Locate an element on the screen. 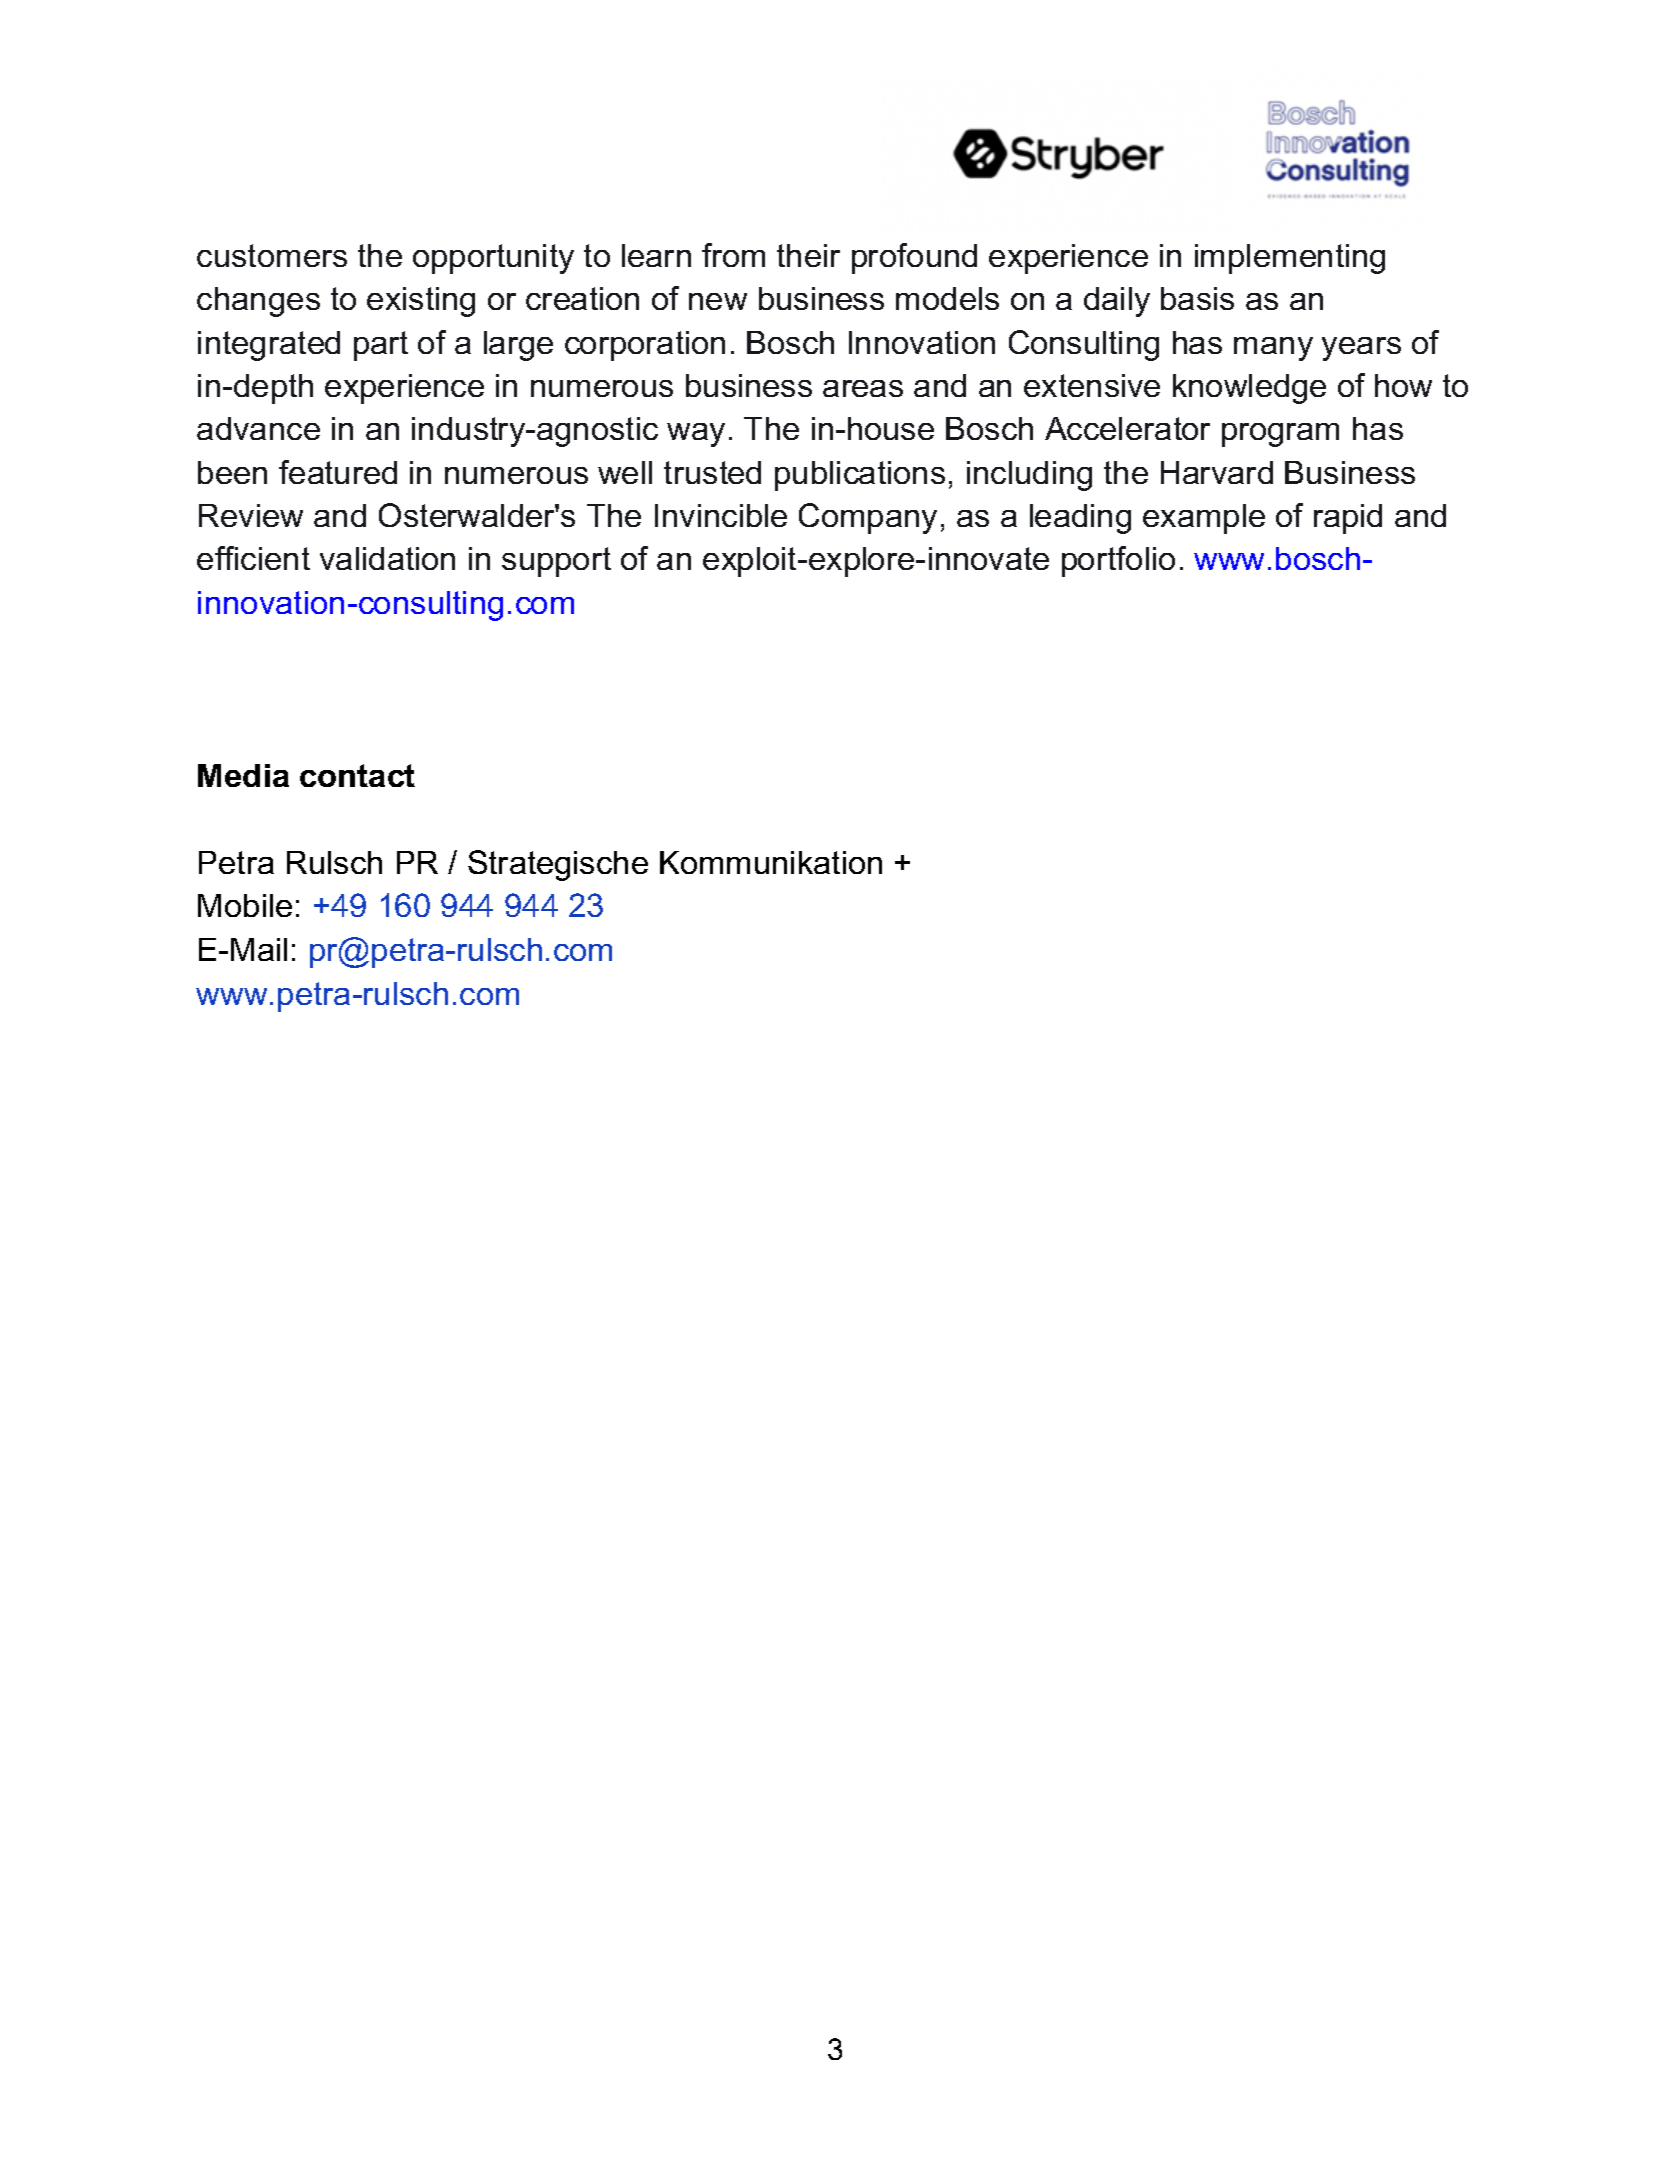 The width and height of the screenshot is (1673, 2165). implementing is located at coordinates (1290, 259).
